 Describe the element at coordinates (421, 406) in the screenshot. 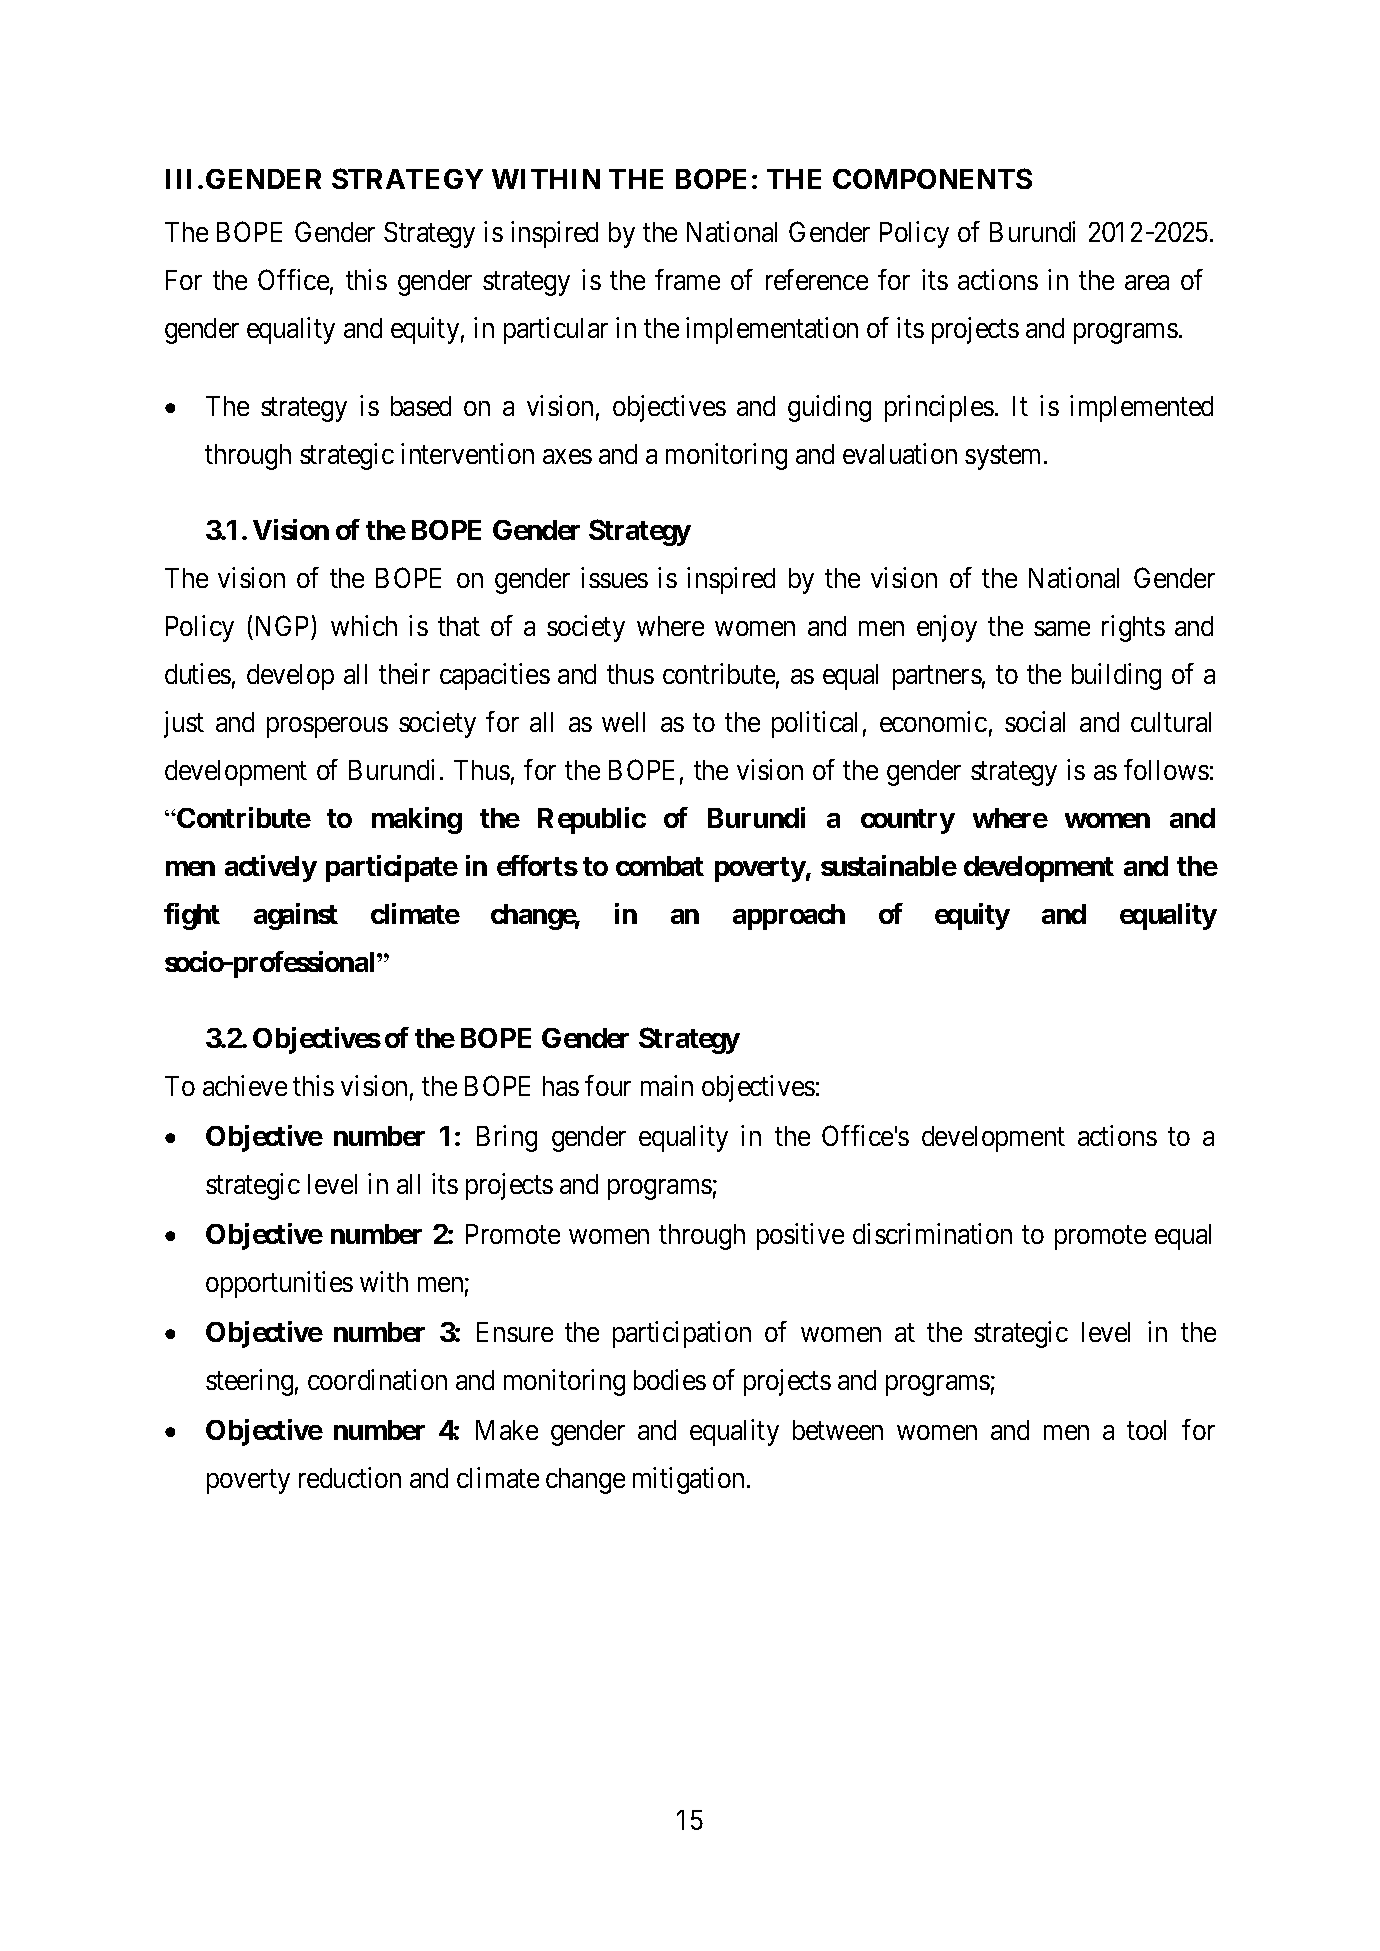

I see `based` at that location.
